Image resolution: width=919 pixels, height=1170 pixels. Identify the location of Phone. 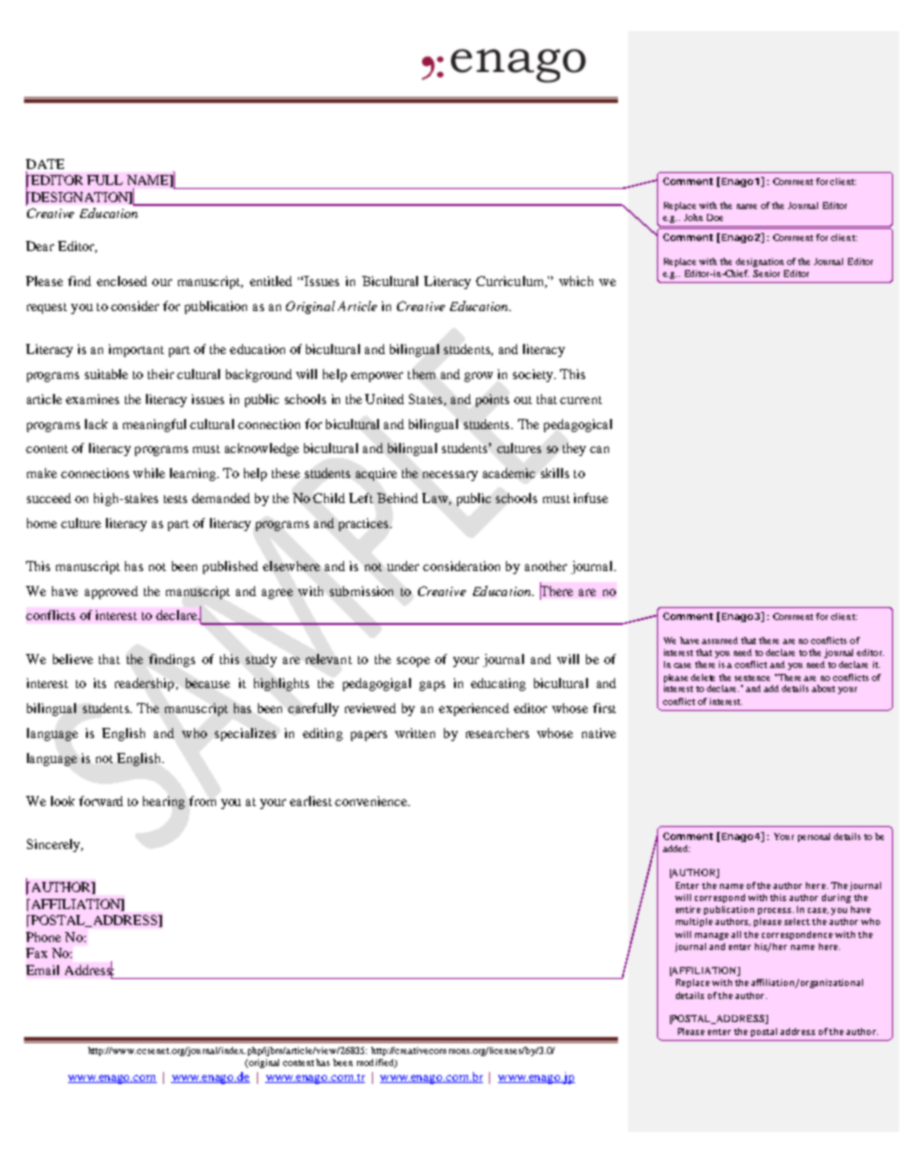
(43, 937).
